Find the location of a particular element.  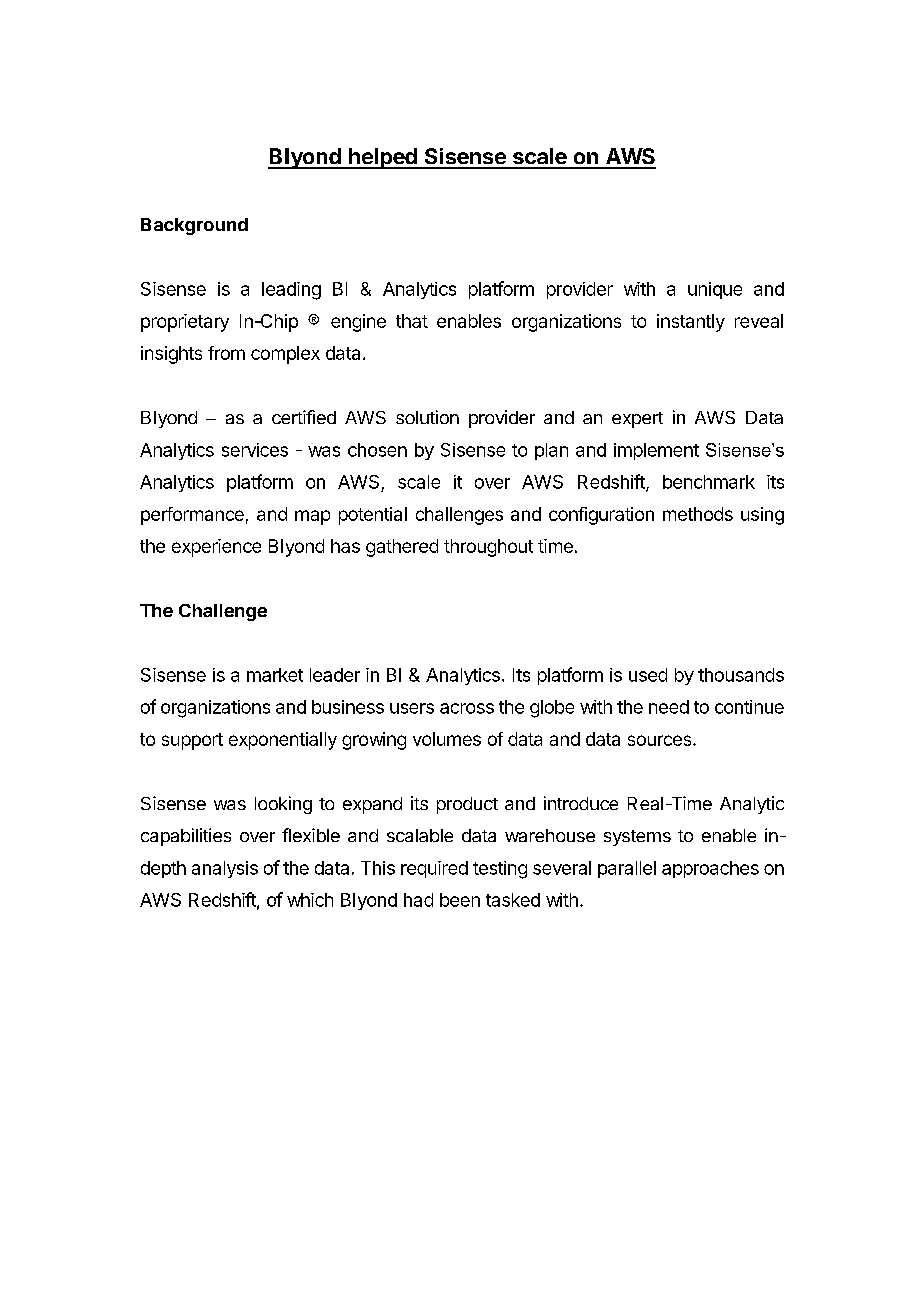

required is located at coordinates (434, 869).
